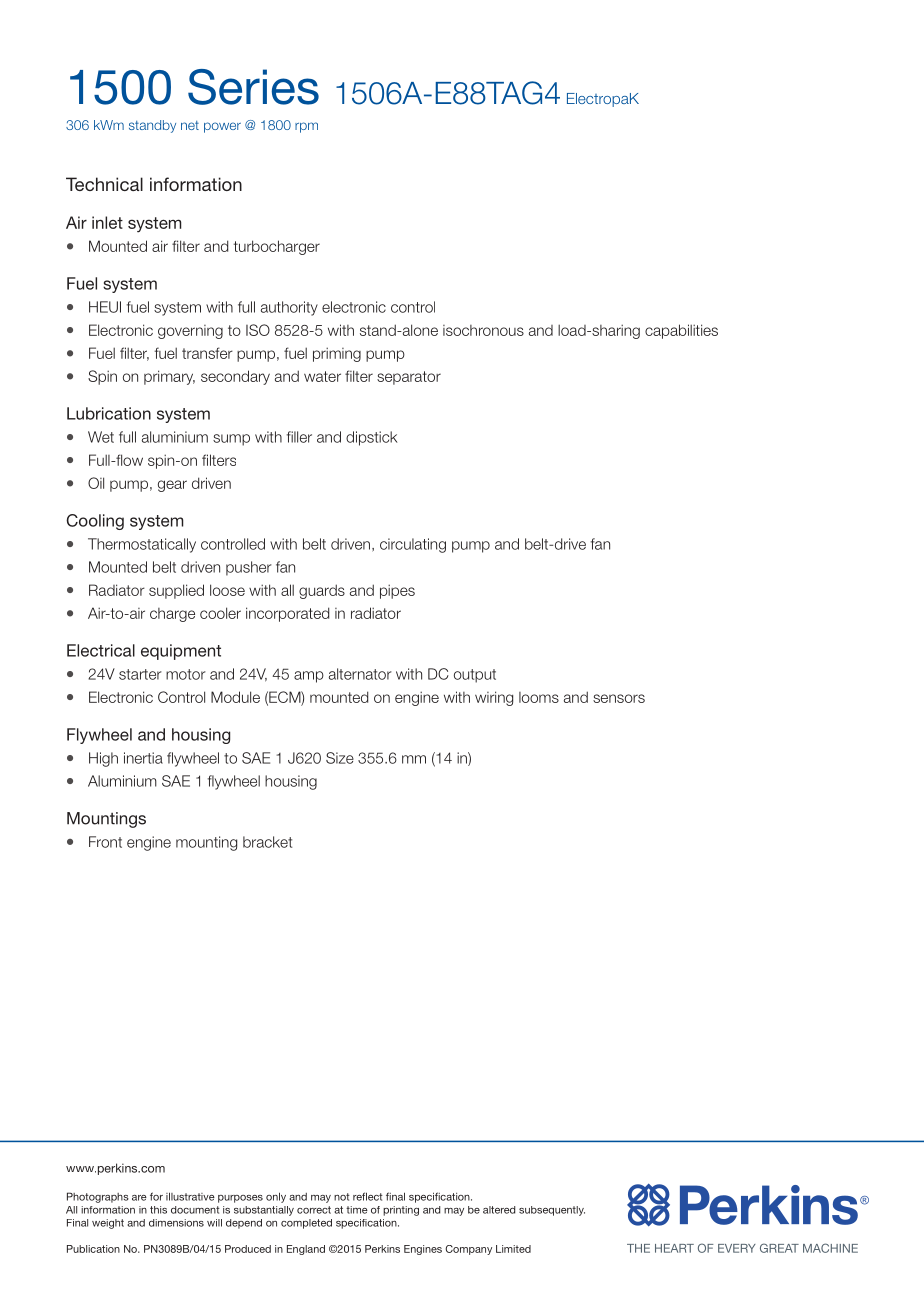  I want to click on printing, so click(401, 1211).
